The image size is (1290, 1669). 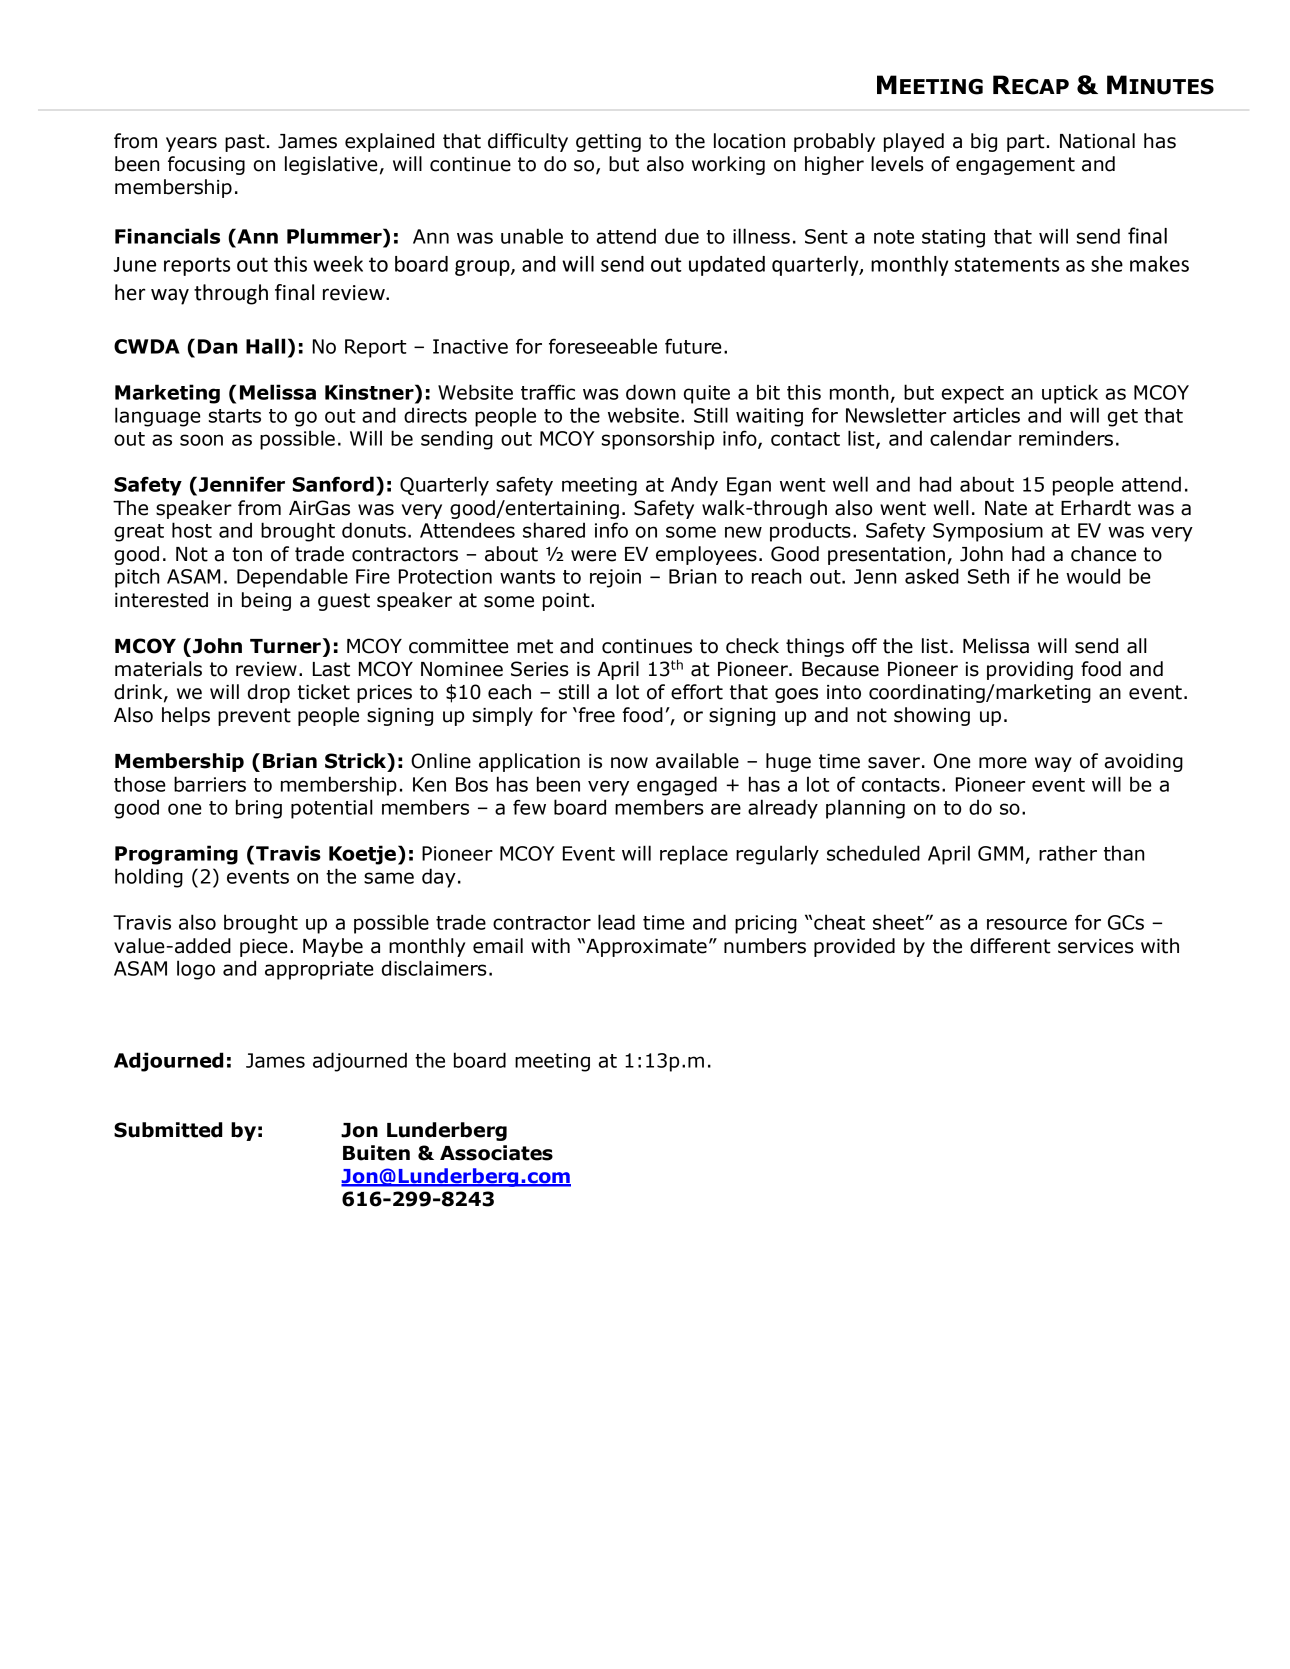 What do you see at coordinates (608, 143) in the screenshot?
I see `getting` at bounding box center [608, 143].
